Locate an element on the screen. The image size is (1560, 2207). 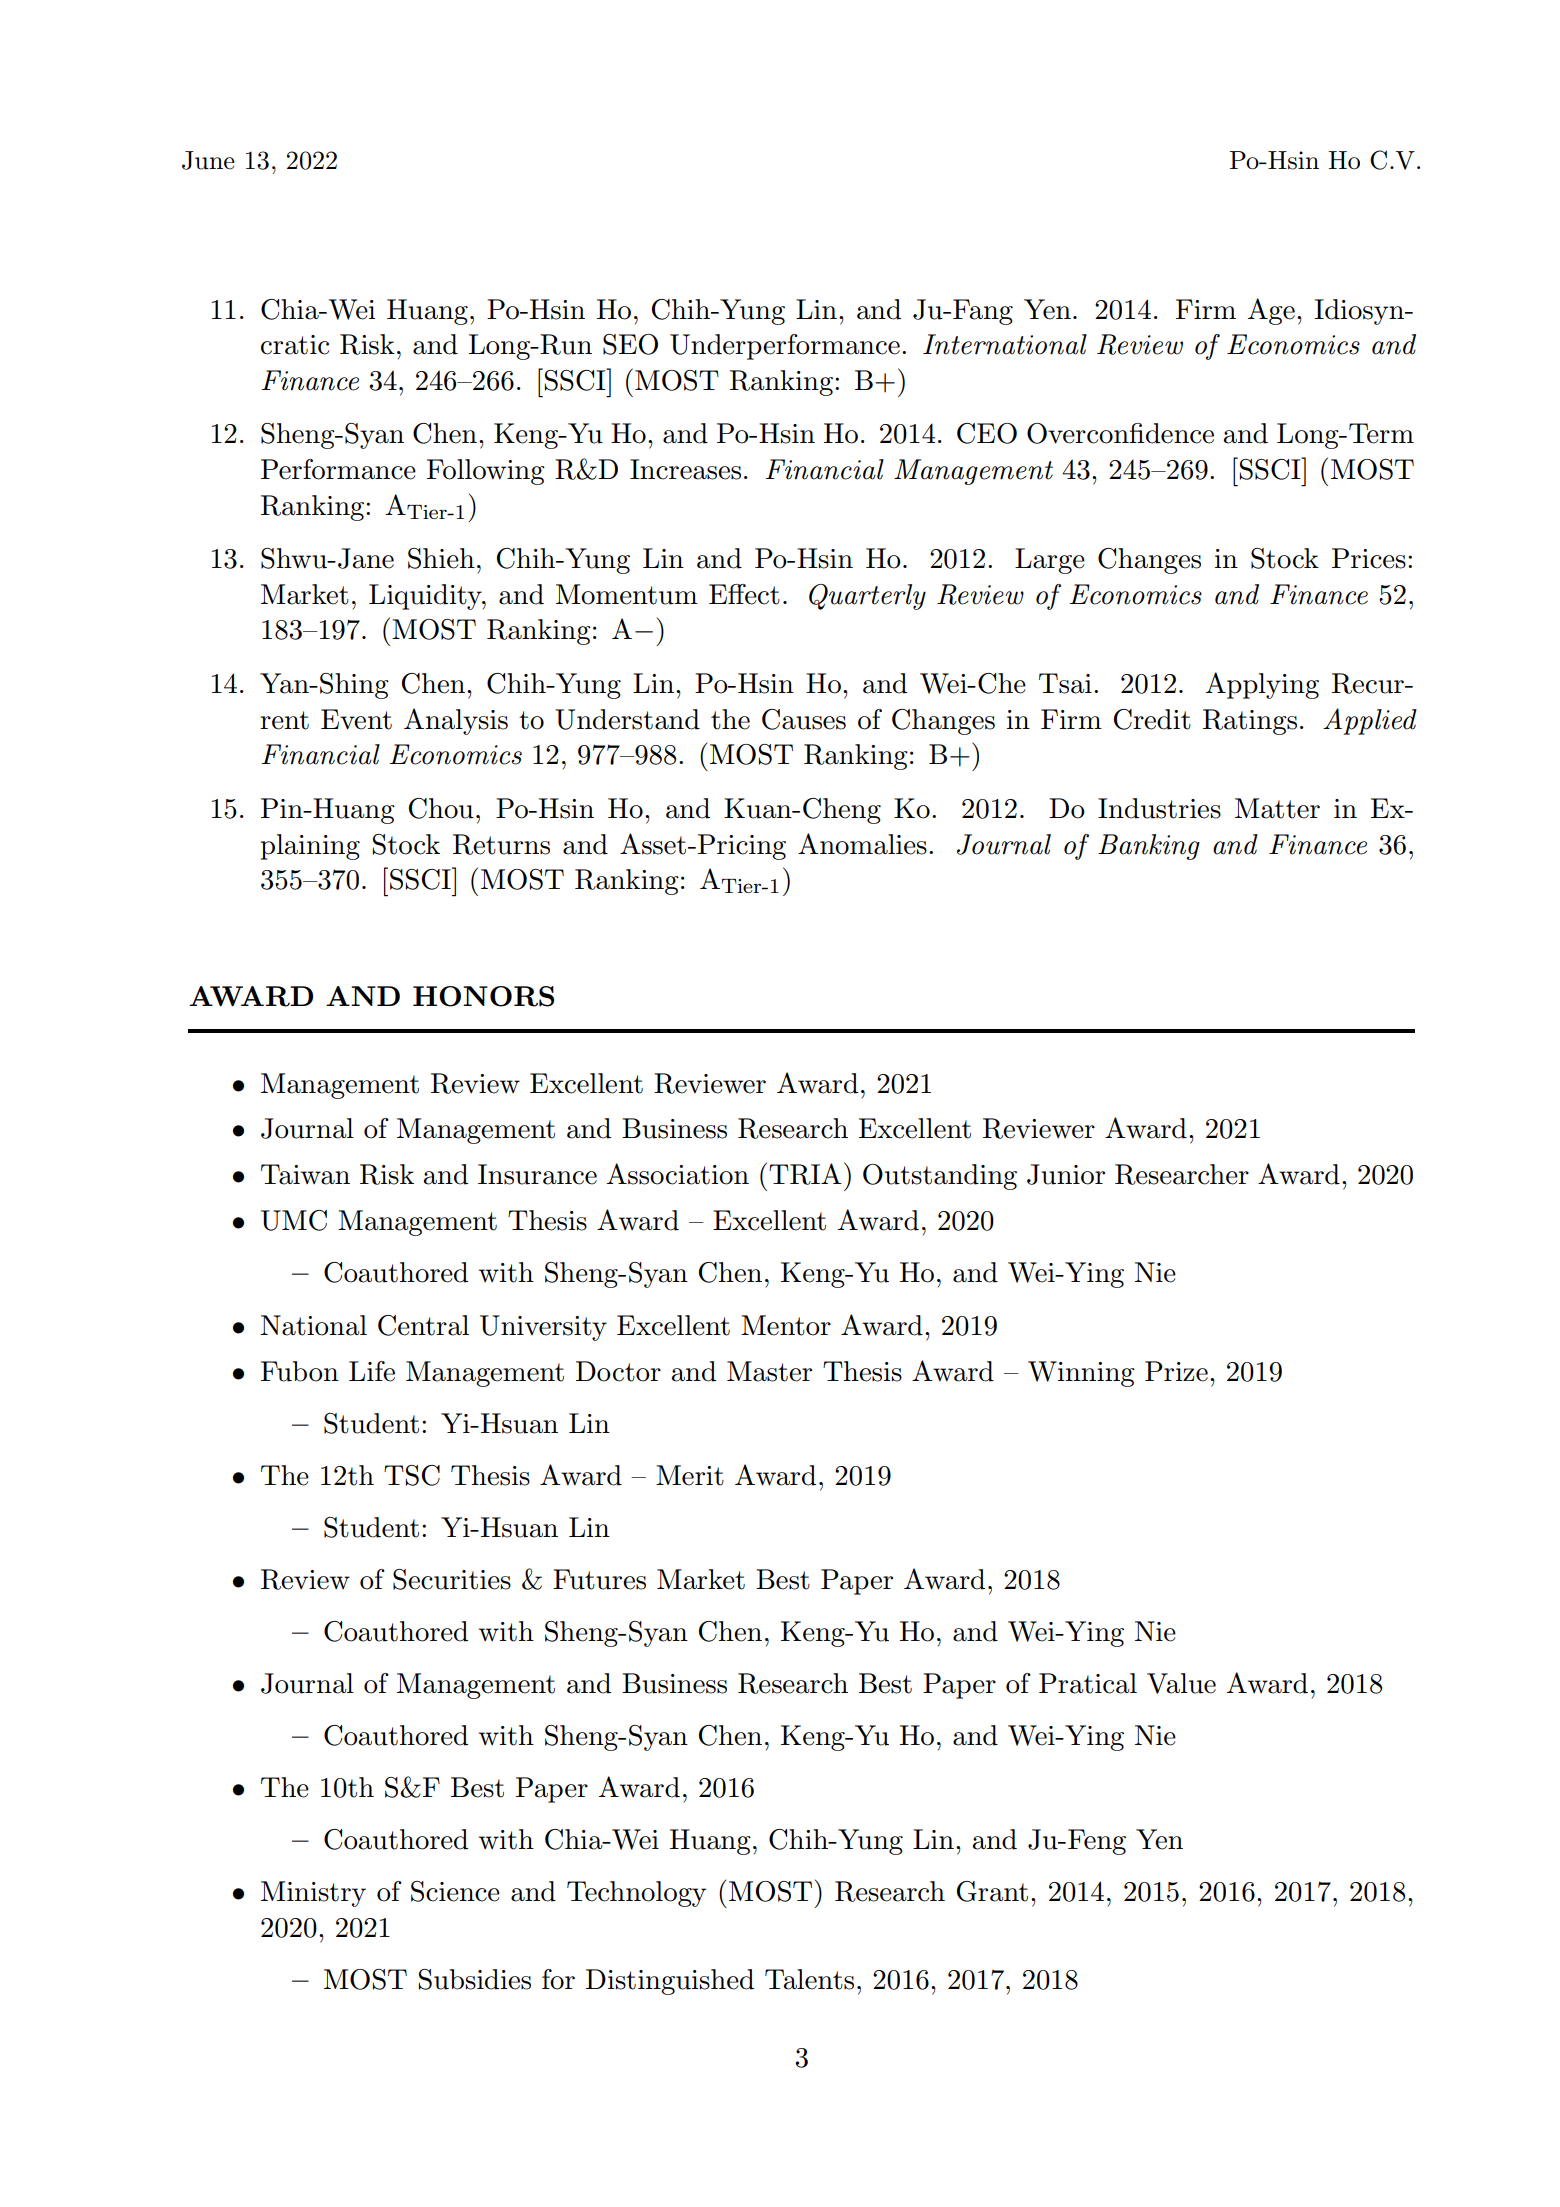
Chou is located at coordinates (441, 808).
